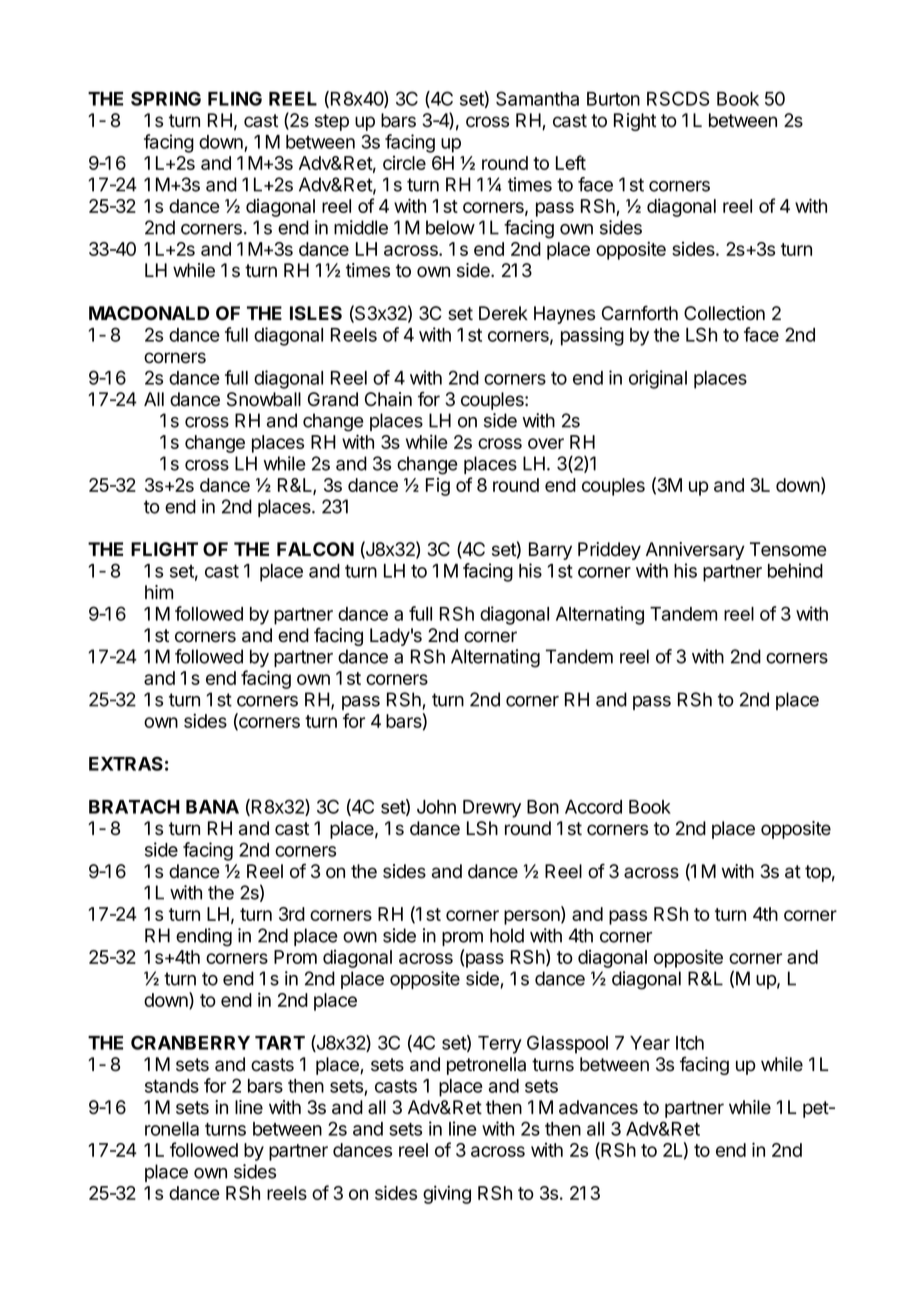 Image resolution: width=924 pixels, height=1309 pixels. Describe the element at coordinates (447, 1194) in the screenshot. I see `giving` at that location.
